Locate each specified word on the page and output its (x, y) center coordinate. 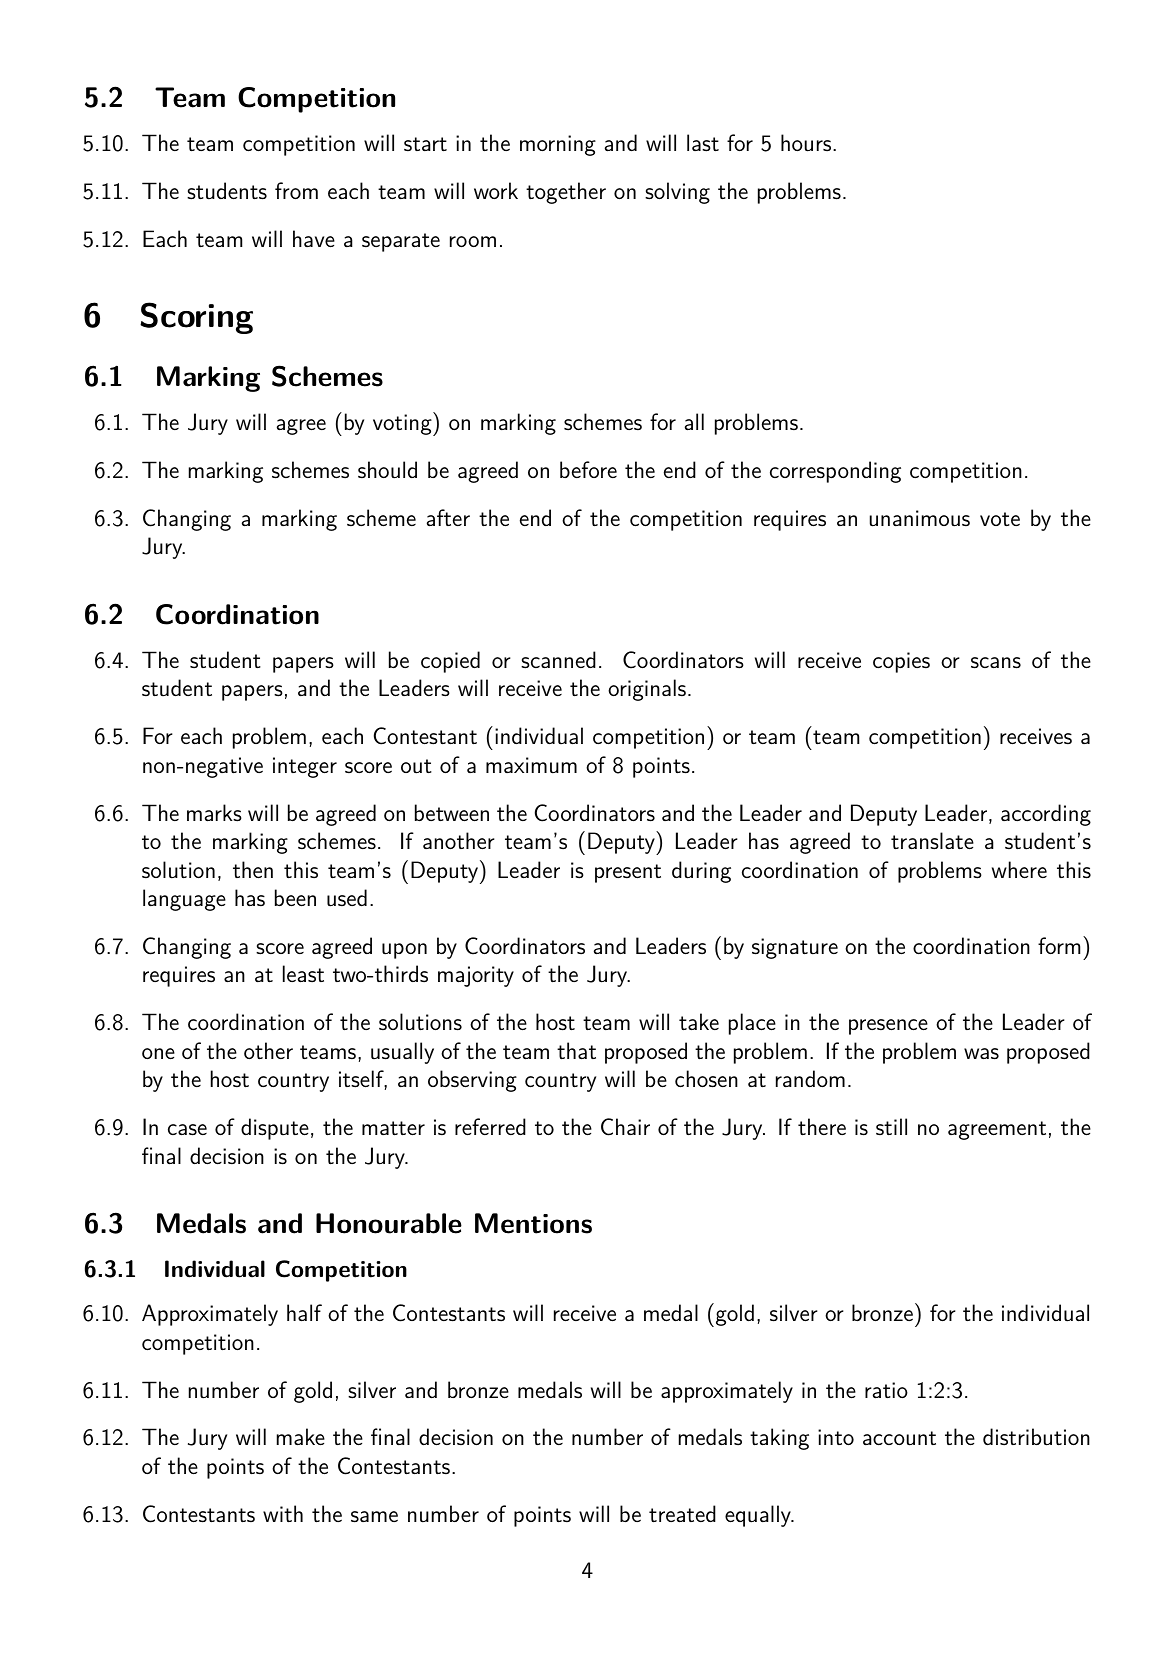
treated (682, 1513)
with (283, 1513)
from (296, 190)
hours (806, 143)
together (566, 193)
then (253, 869)
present (628, 873)
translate (932, 841)
